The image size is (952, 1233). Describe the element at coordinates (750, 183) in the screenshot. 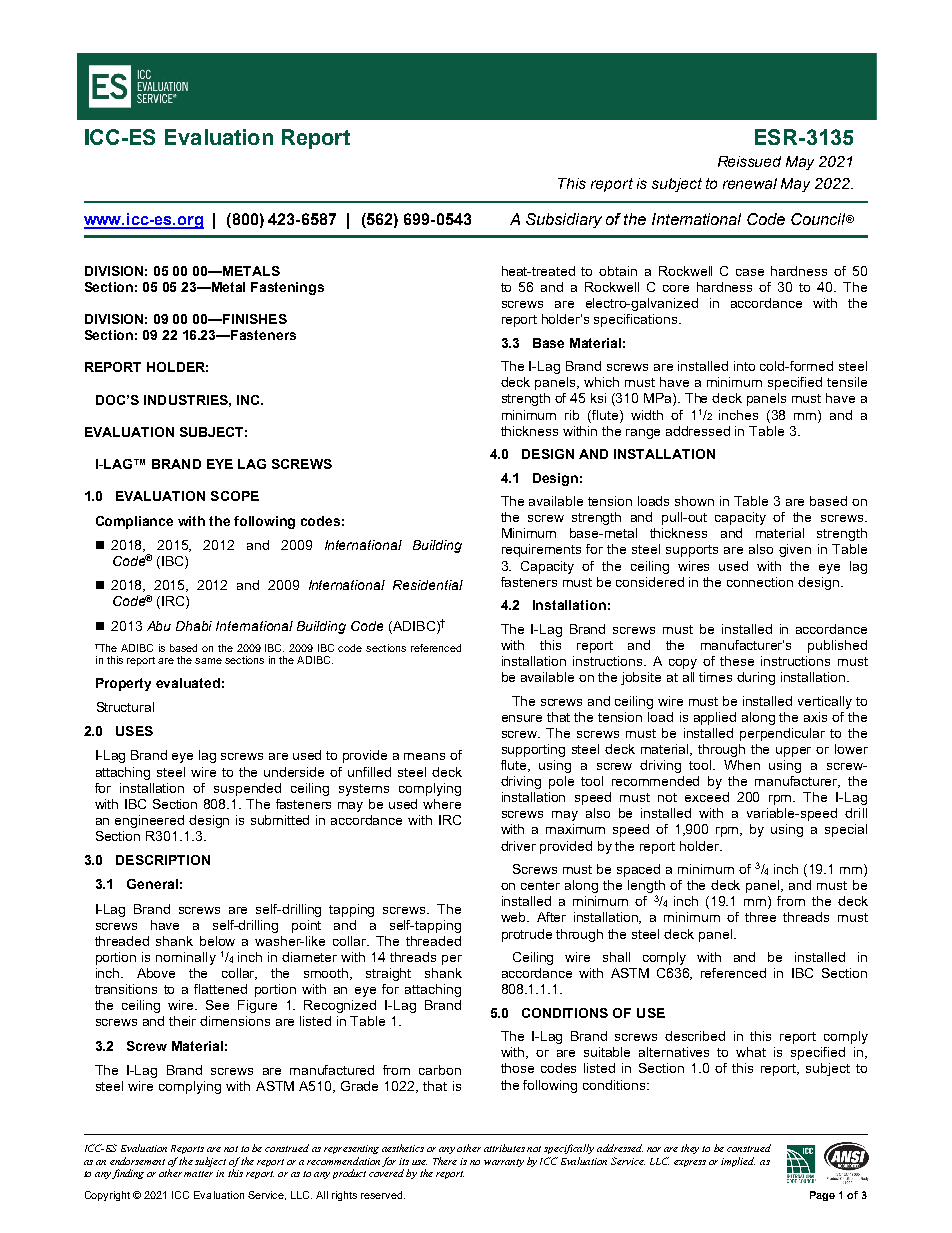

I see `renewal` at that location.
